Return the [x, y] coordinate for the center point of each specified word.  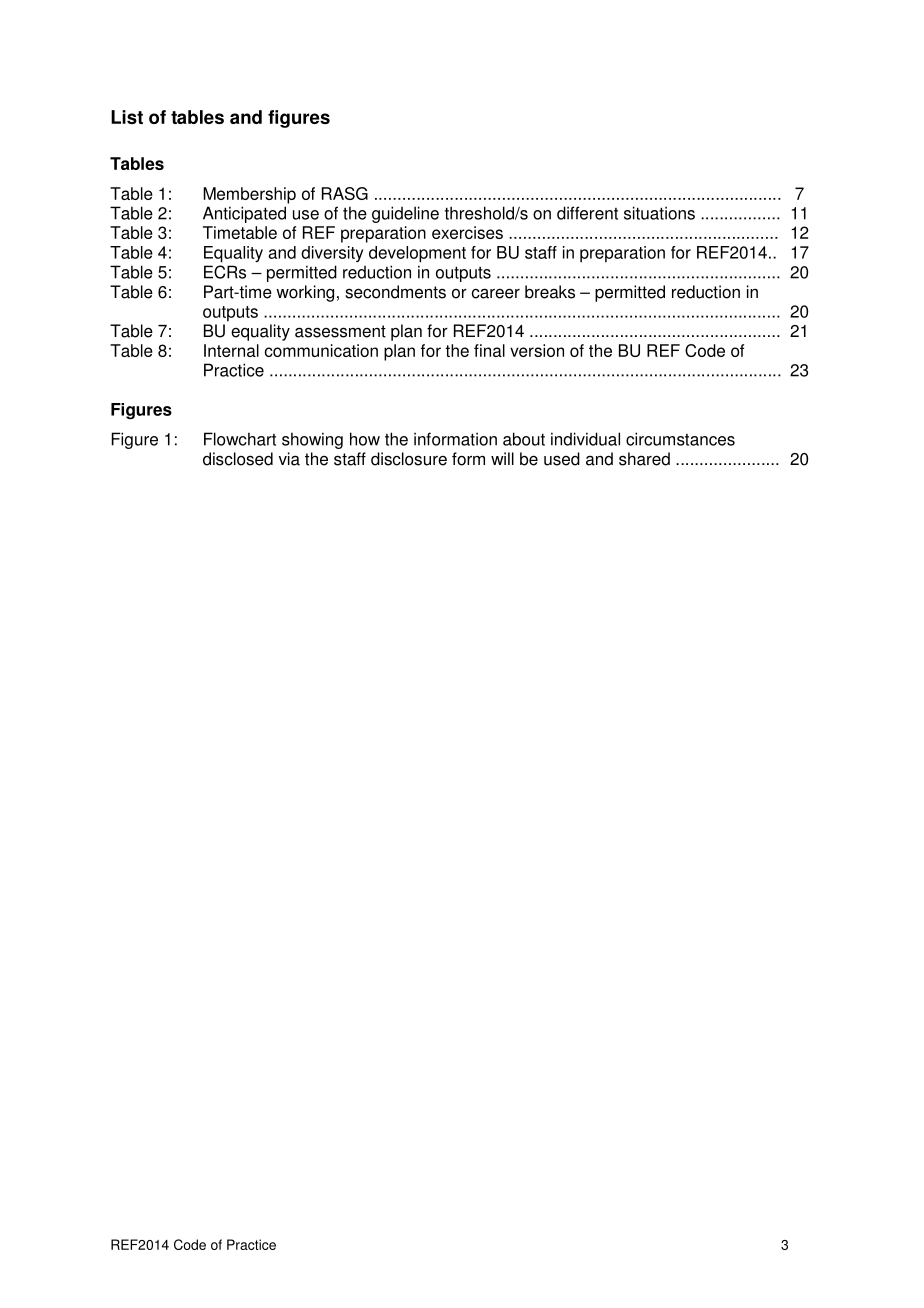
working [305, 293]
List [127, 117]
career [496, 293]
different [587, 213]
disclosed [238, 459]
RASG [345, 193]
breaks [550, 292]
